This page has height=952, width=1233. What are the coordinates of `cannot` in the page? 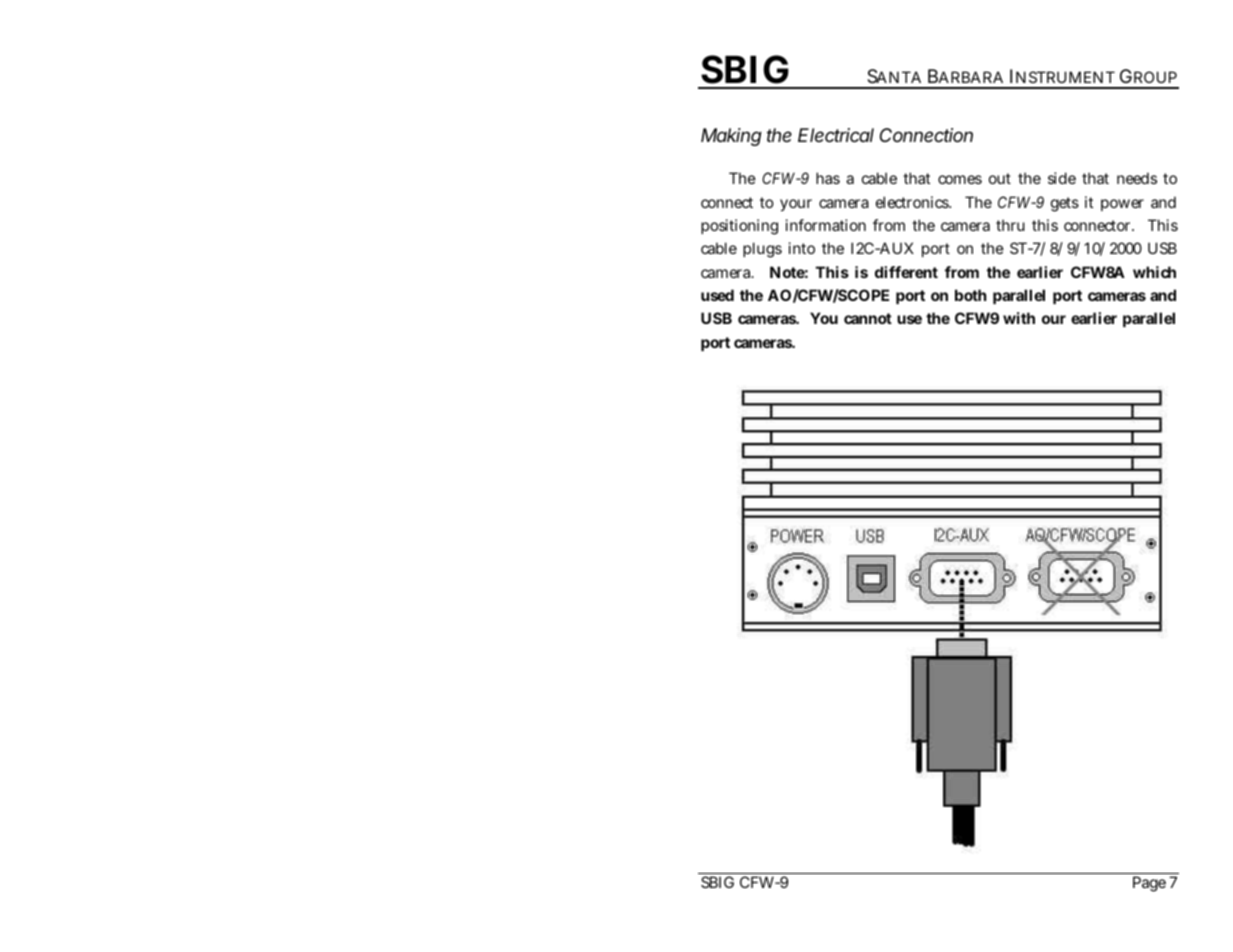 It's located at (868, 318).
